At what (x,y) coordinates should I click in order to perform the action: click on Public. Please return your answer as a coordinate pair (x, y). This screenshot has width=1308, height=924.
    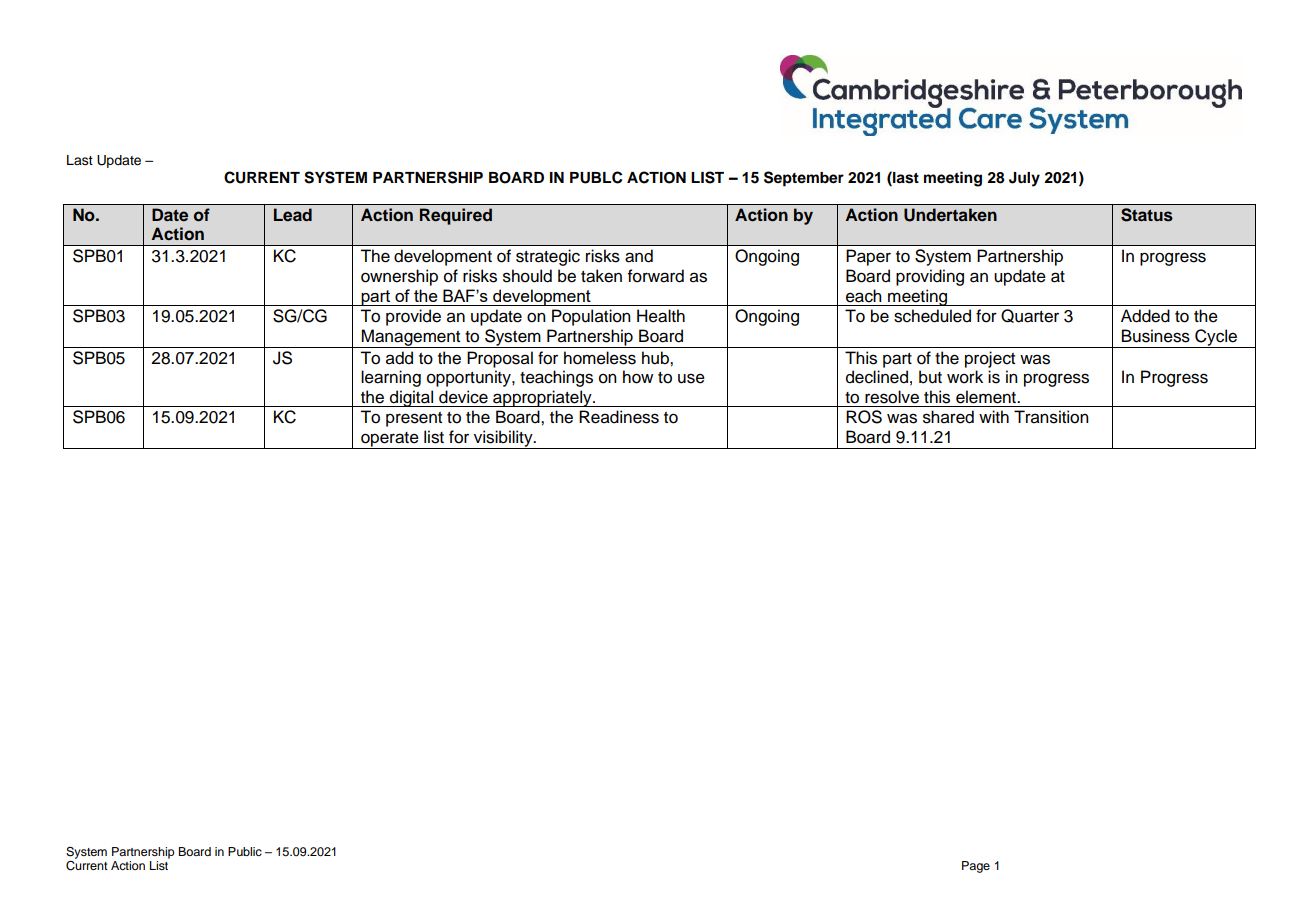
    Looking at the image, I should click on (245, 851).
